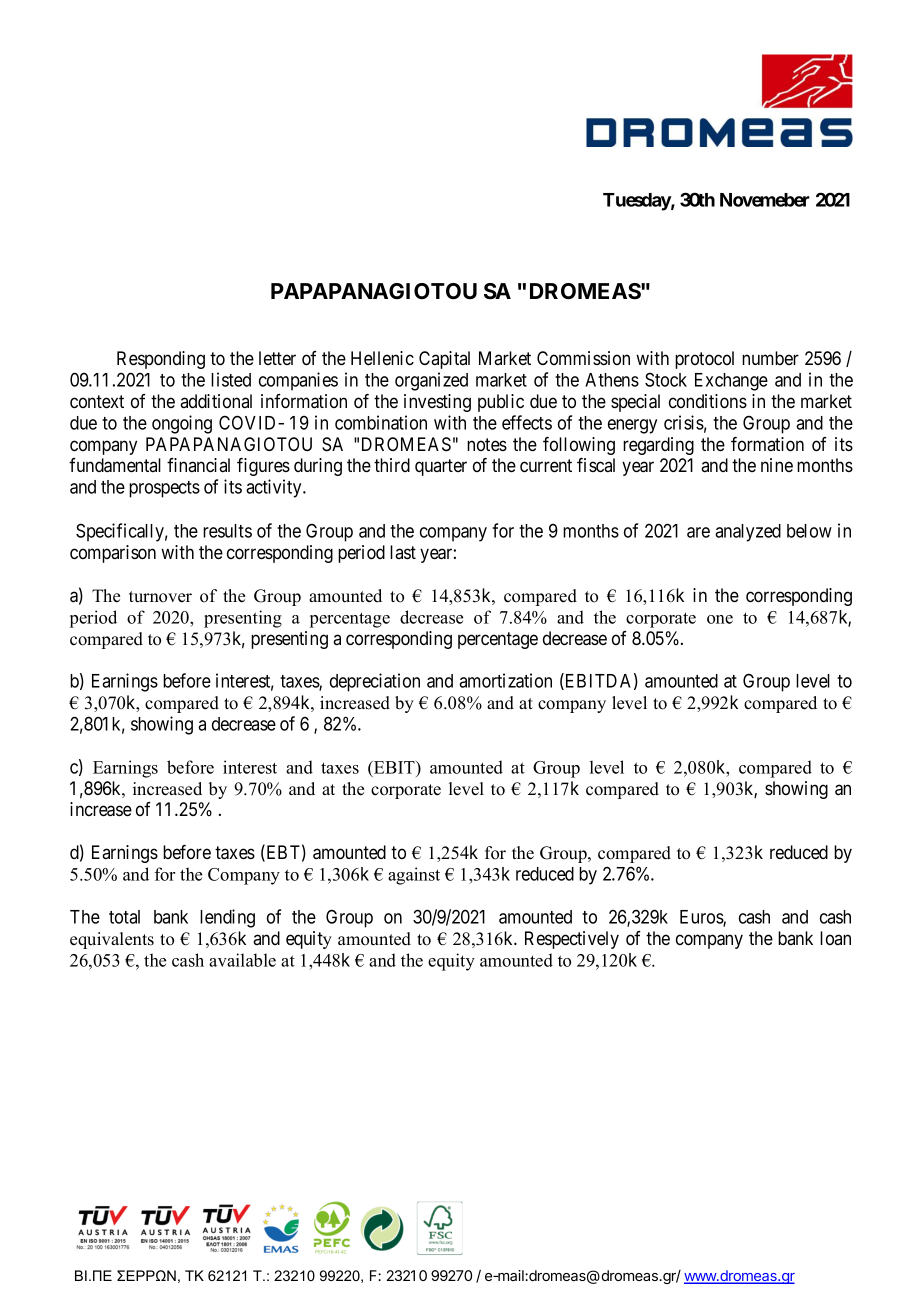 The image size is (924, 1308). Describe the element at coordinates (414, 876) in the screenshot. I see `against` at that location.
